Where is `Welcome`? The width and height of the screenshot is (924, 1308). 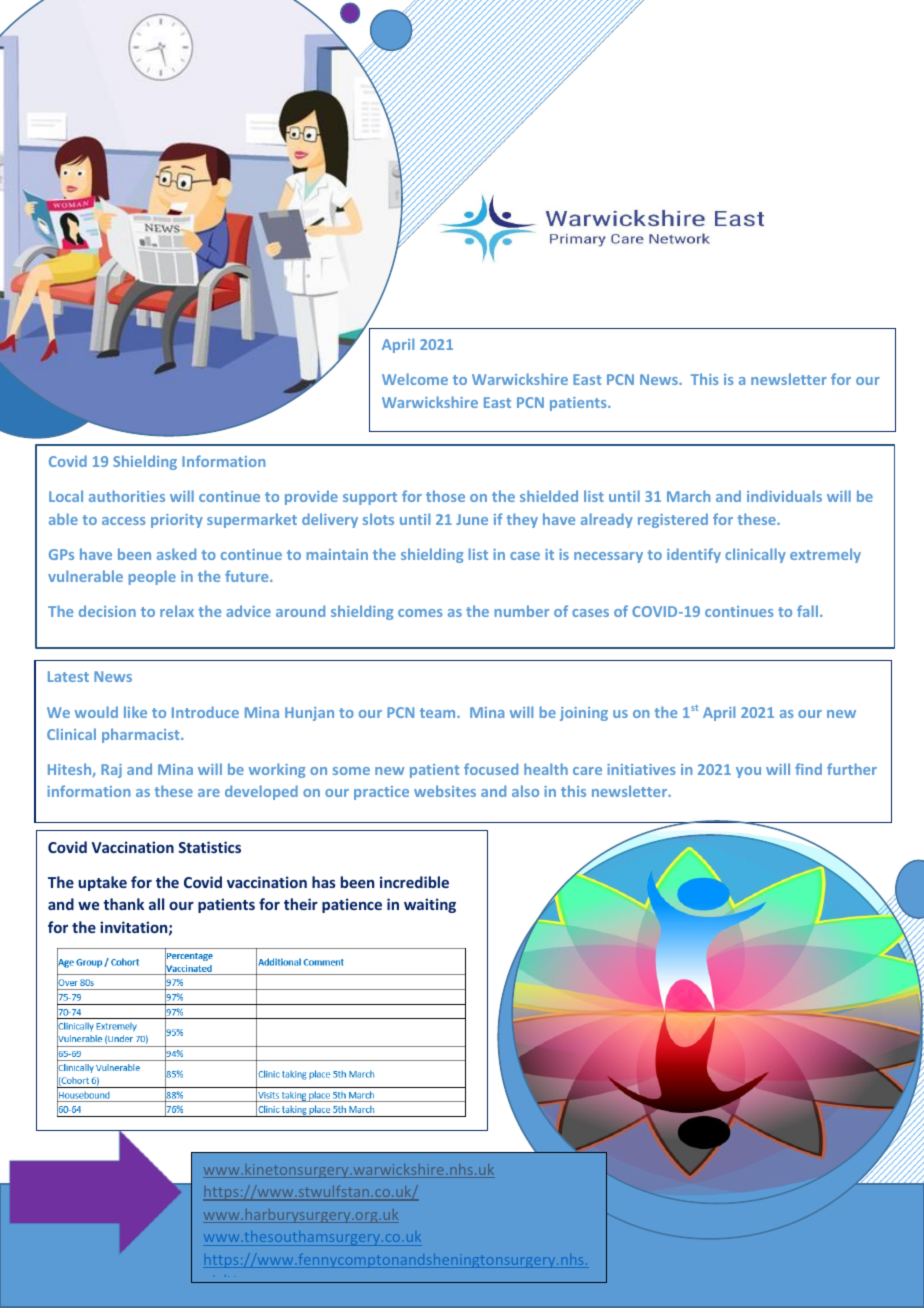 Welcome is located at coordinates (415, 379).
